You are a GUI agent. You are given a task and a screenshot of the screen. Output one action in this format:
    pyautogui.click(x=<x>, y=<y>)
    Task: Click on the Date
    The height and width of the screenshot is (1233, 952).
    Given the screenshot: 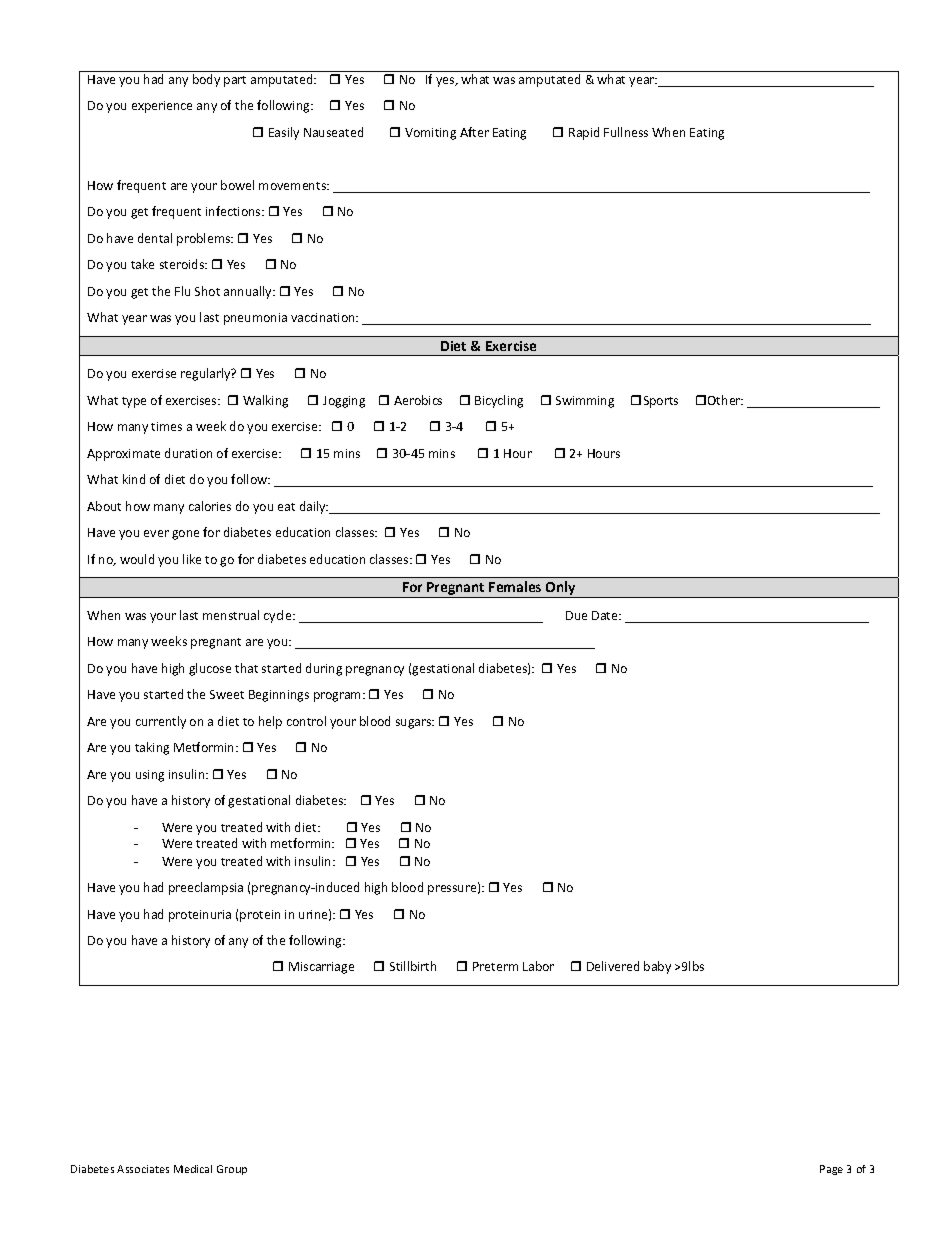 What is the action you would take?
    pyautogui.click(x=606, y=615)
